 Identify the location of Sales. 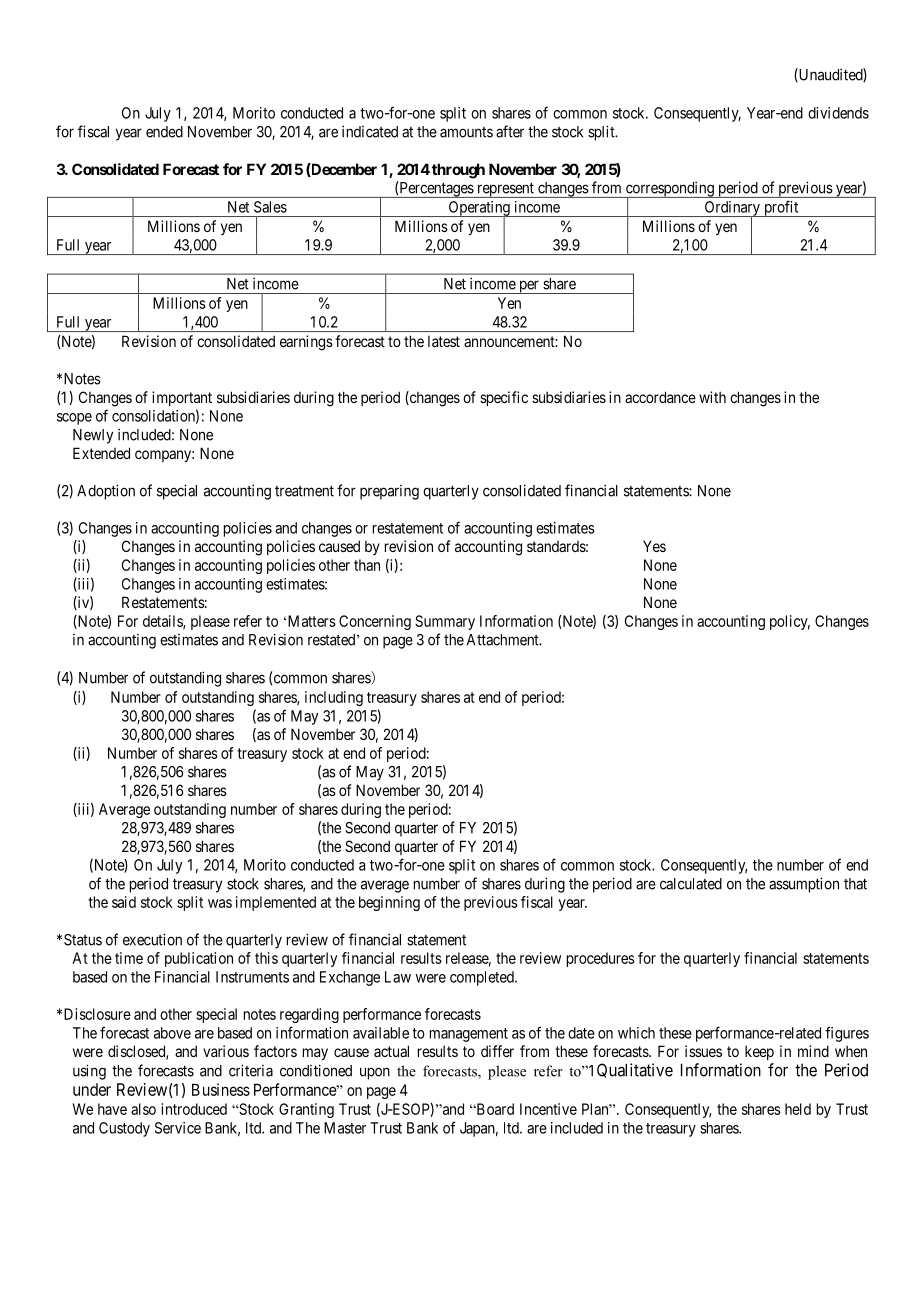
(270, 207).
